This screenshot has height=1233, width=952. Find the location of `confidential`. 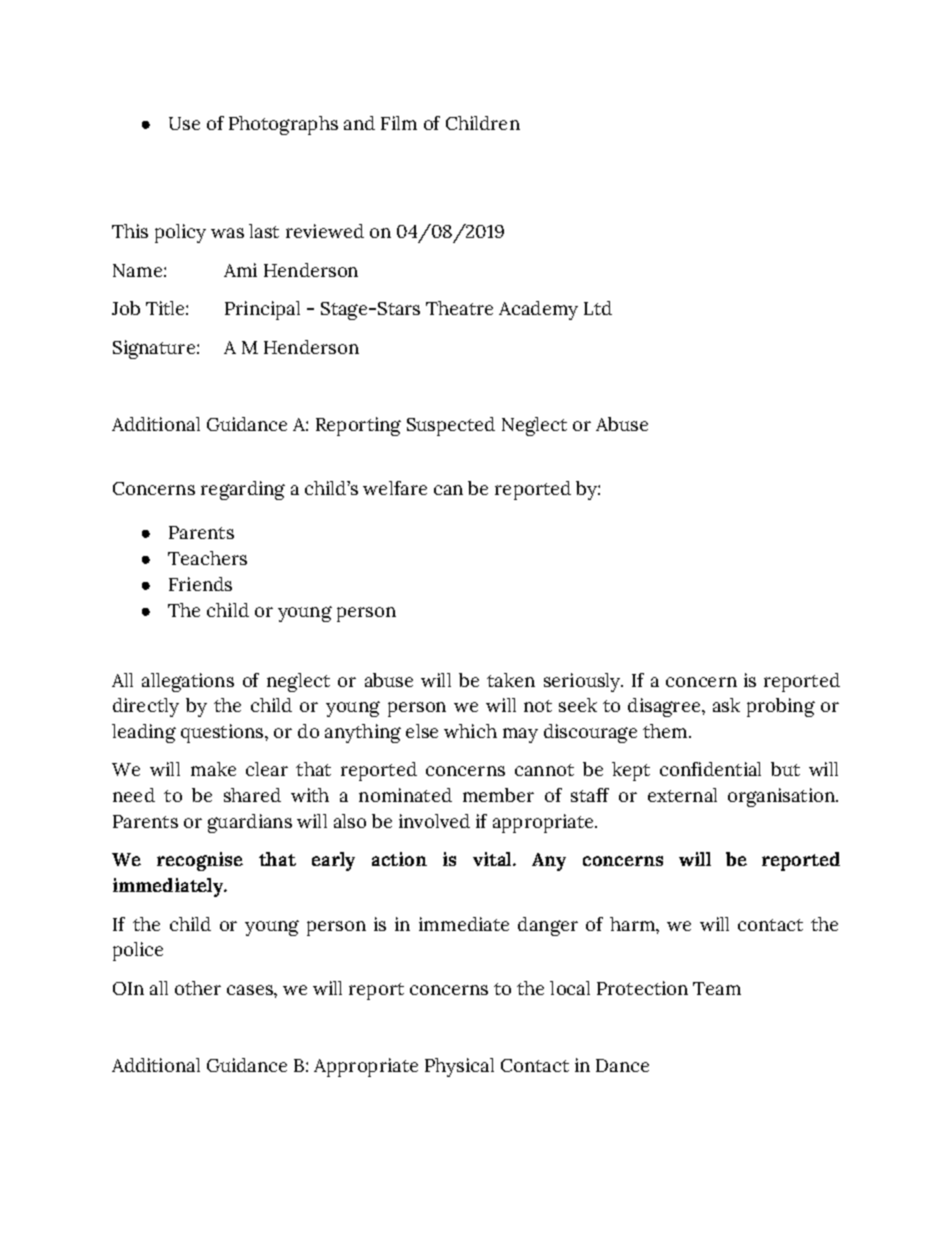

confidential is located at coordinates (710, 769).
